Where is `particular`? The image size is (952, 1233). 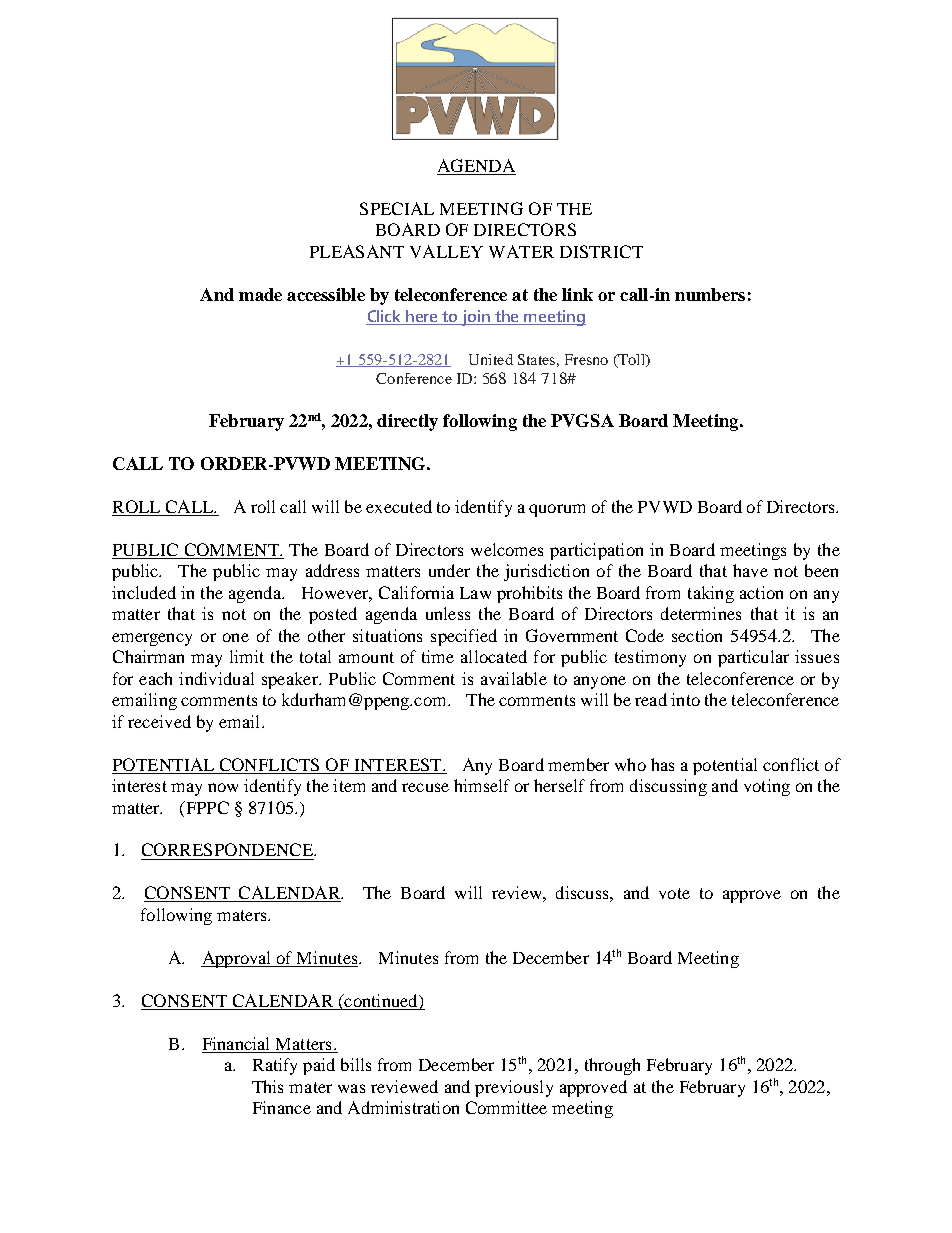
particular is located at coordinates (753, 658).
